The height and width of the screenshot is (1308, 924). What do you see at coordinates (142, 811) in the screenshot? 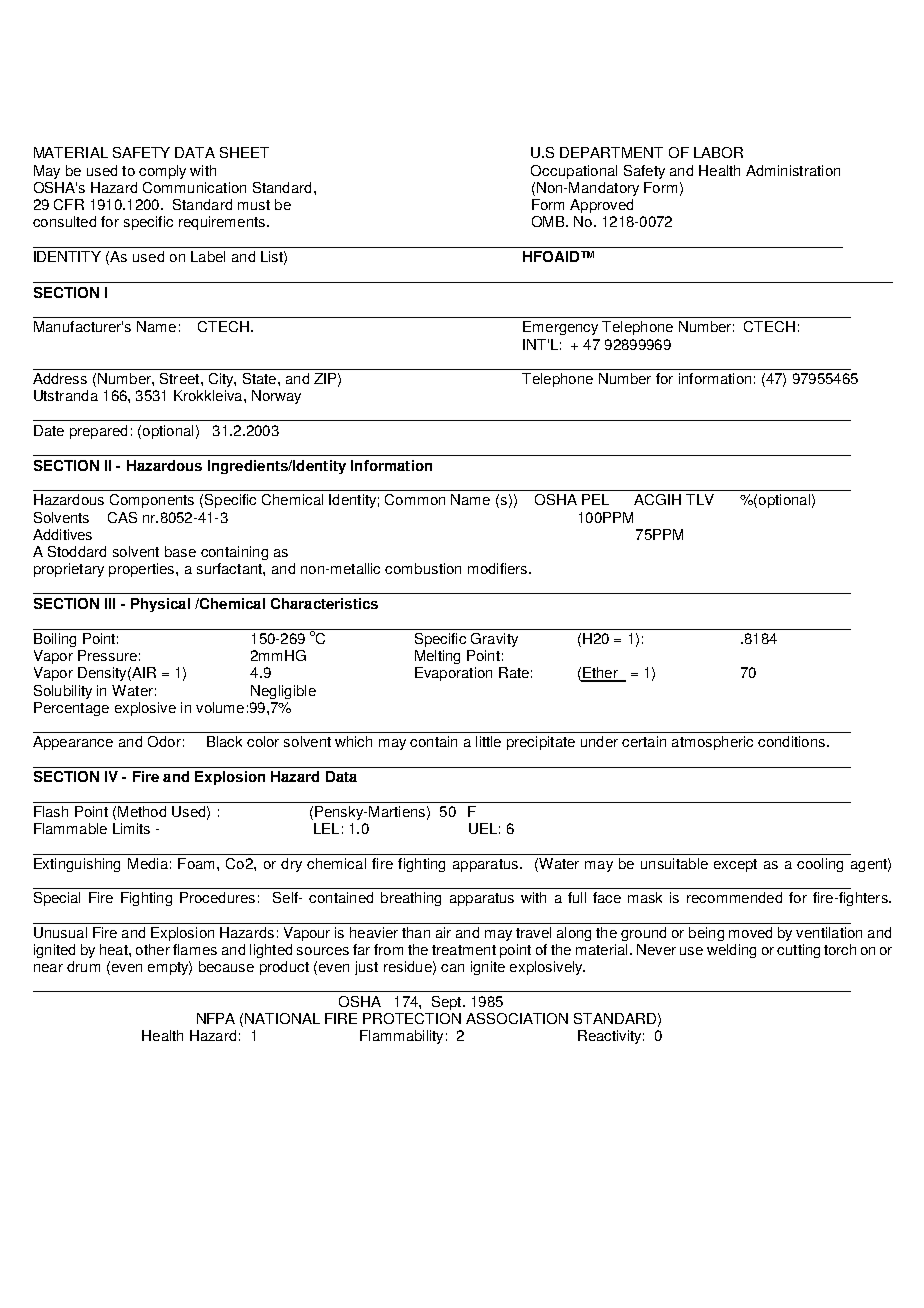
I see `Method` at bounding box center [142, 811].
